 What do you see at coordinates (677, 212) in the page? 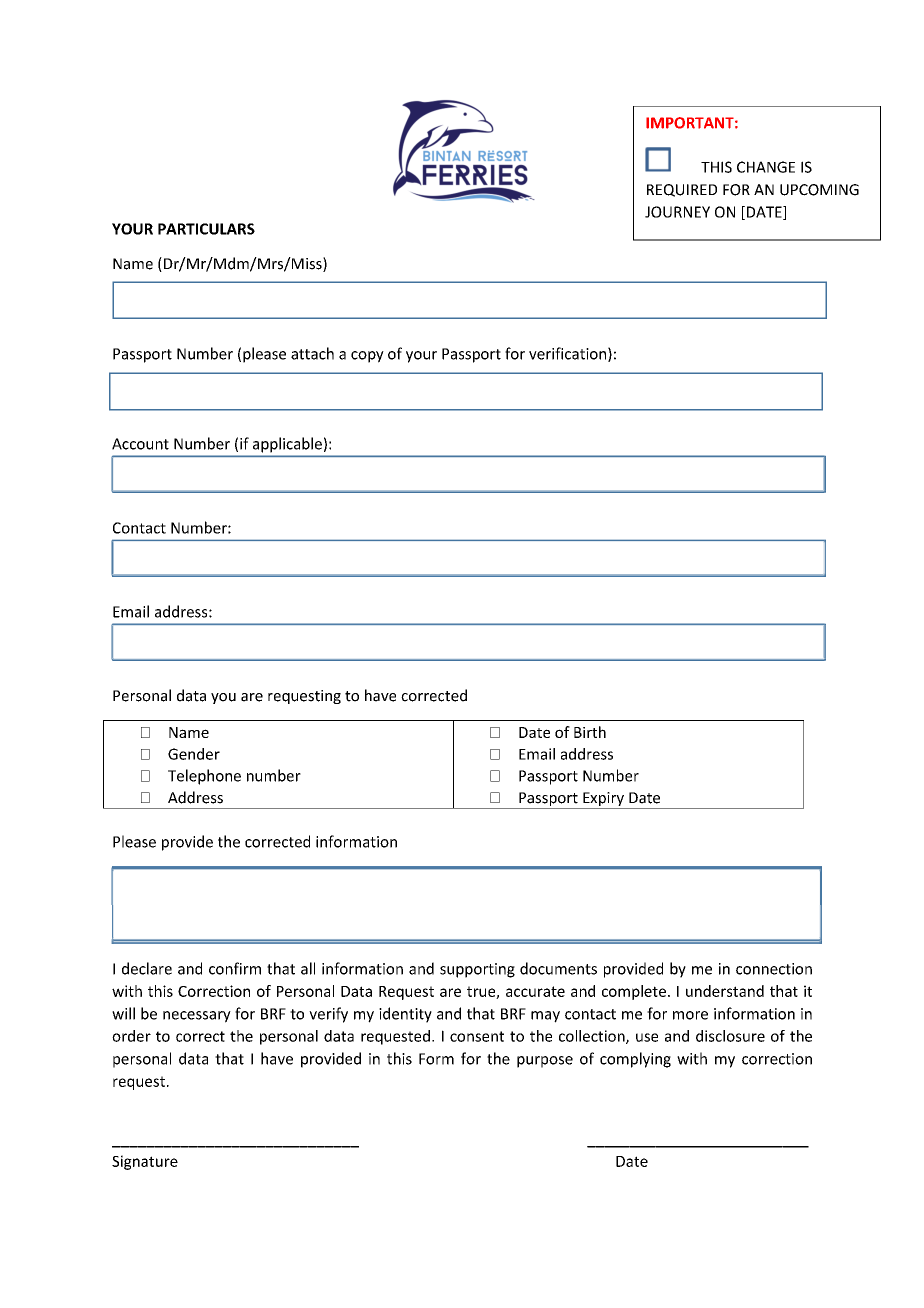
I see `JOURNEY` at bounding box center [677, 212].
